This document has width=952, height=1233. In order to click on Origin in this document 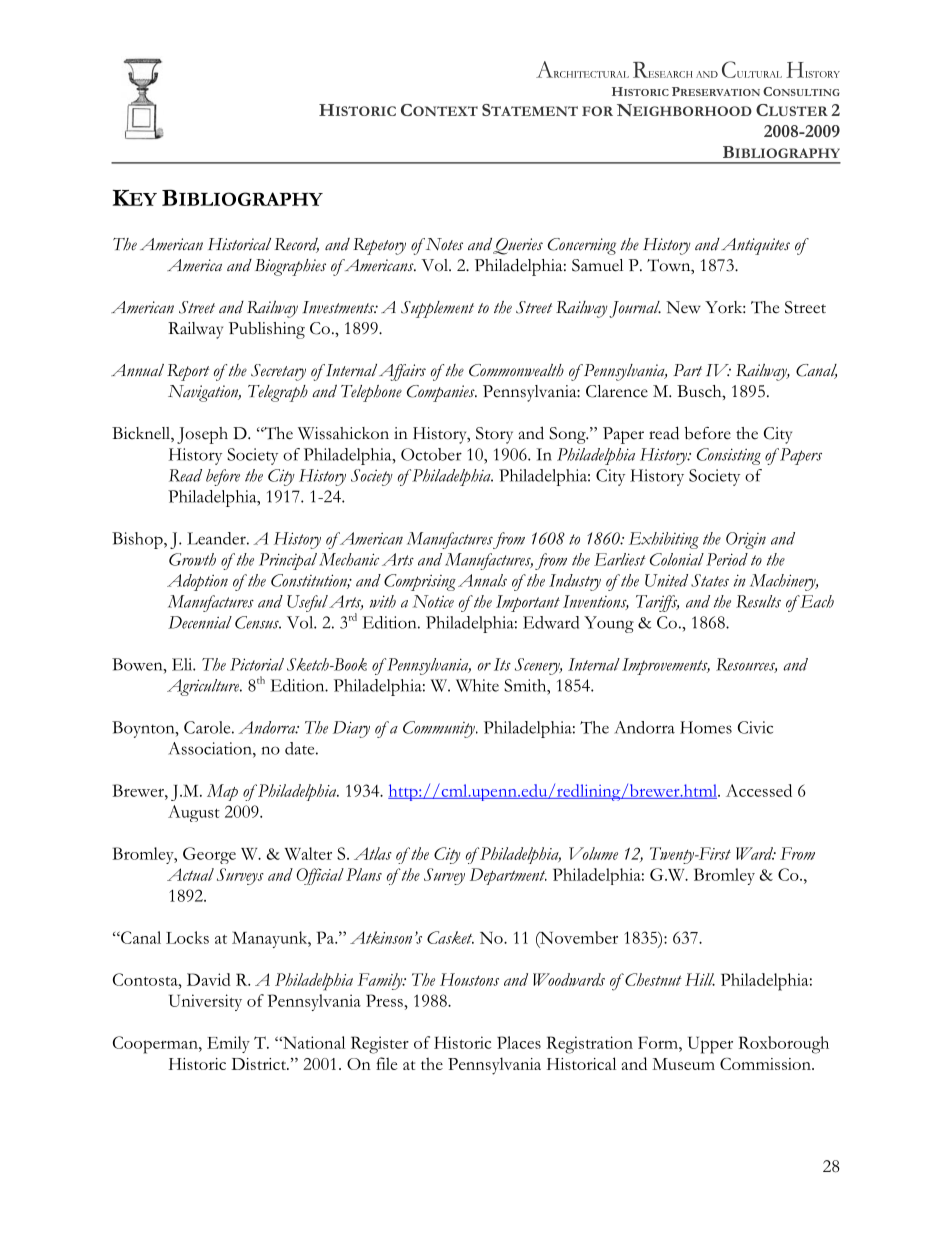, I will do `click(746, 540)`.
